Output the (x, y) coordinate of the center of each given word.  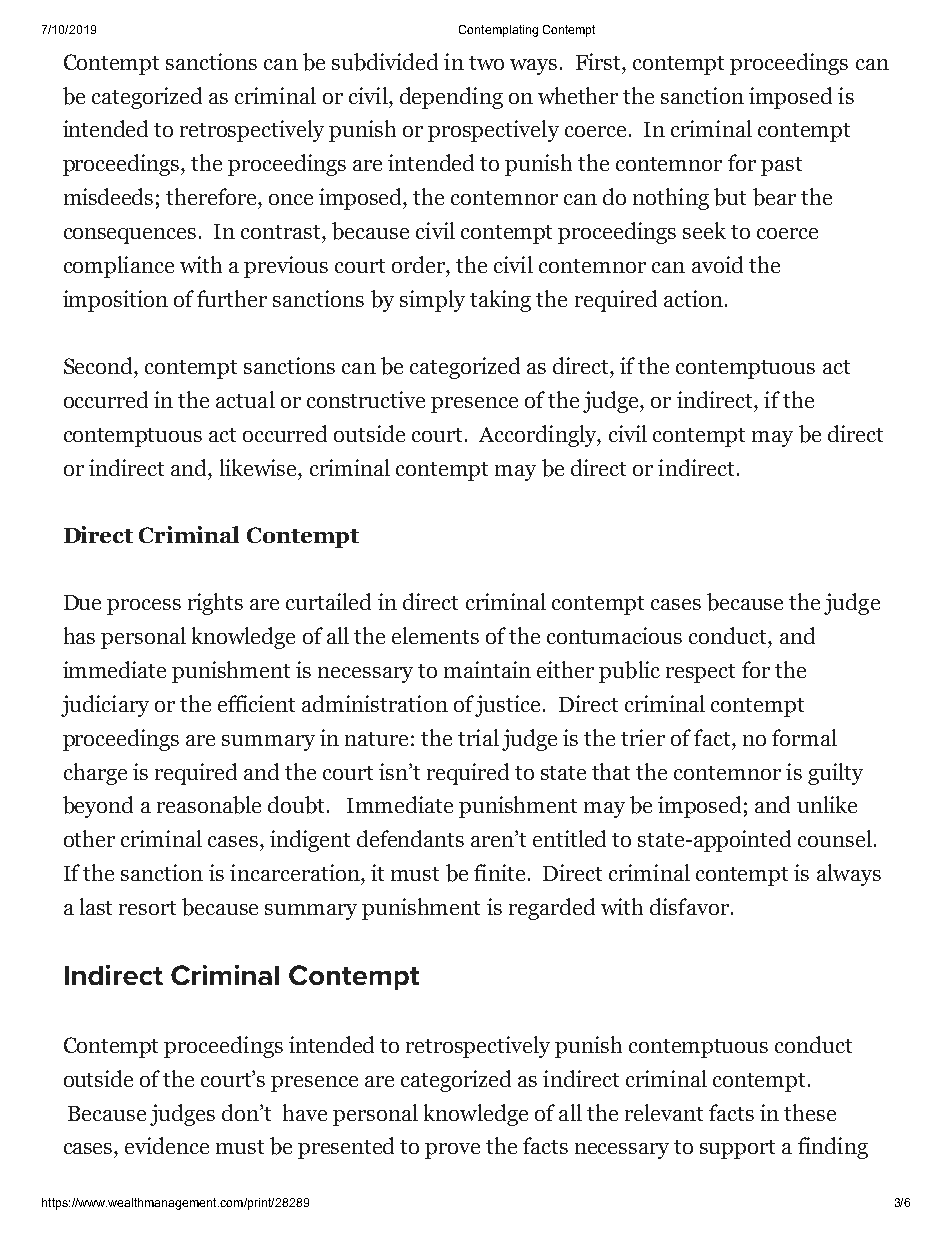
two (486, 63)
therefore (212, 196)
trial (478, 737)
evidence (167, 1145)
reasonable (209, 805)
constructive (366, 399)
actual (245, 399)
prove (452, 1151)
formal (804, 737)
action (693, 298)
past (781, 166)
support (737, 1149)
